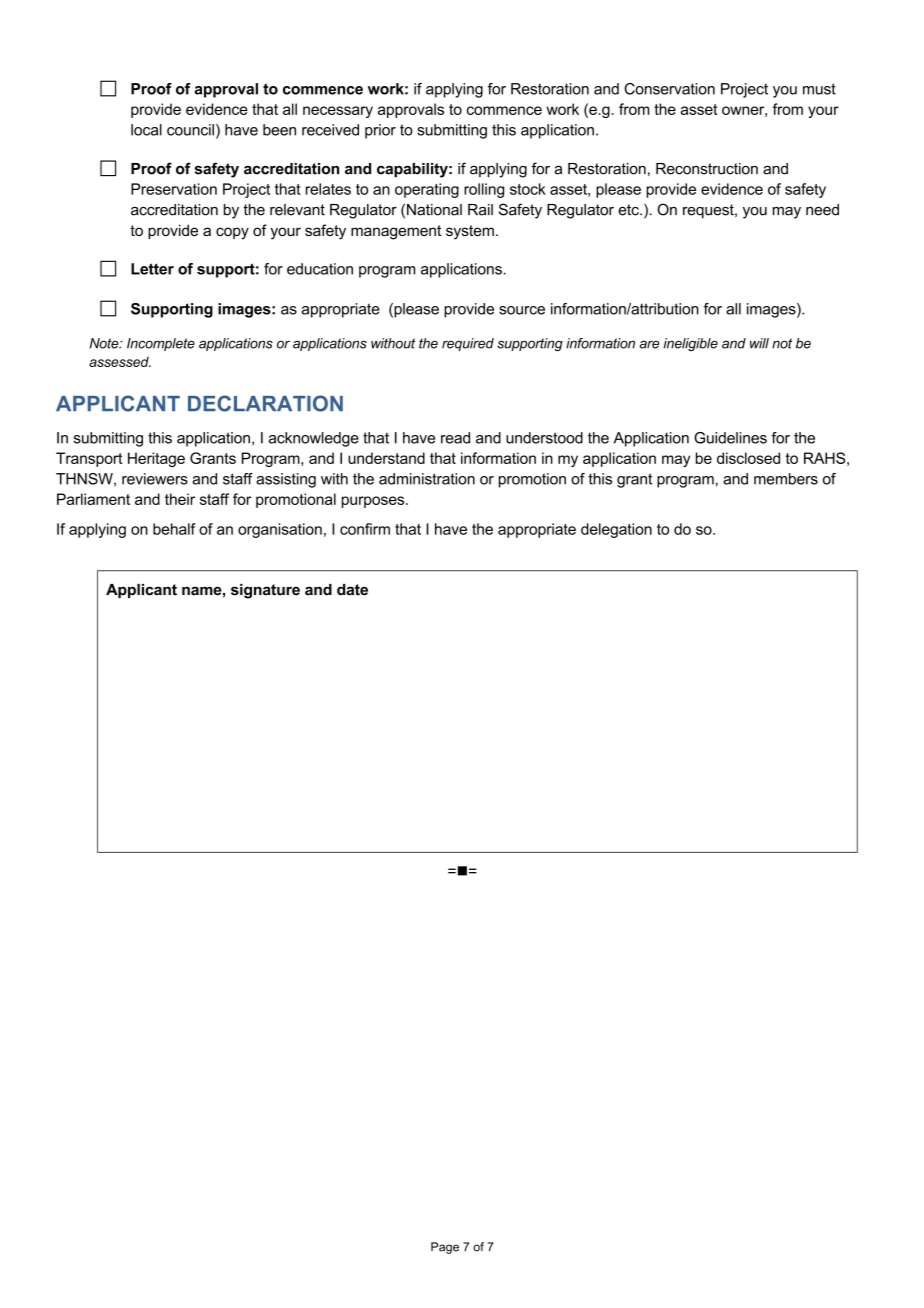  I want to click on delegation, so click(616, 530).
